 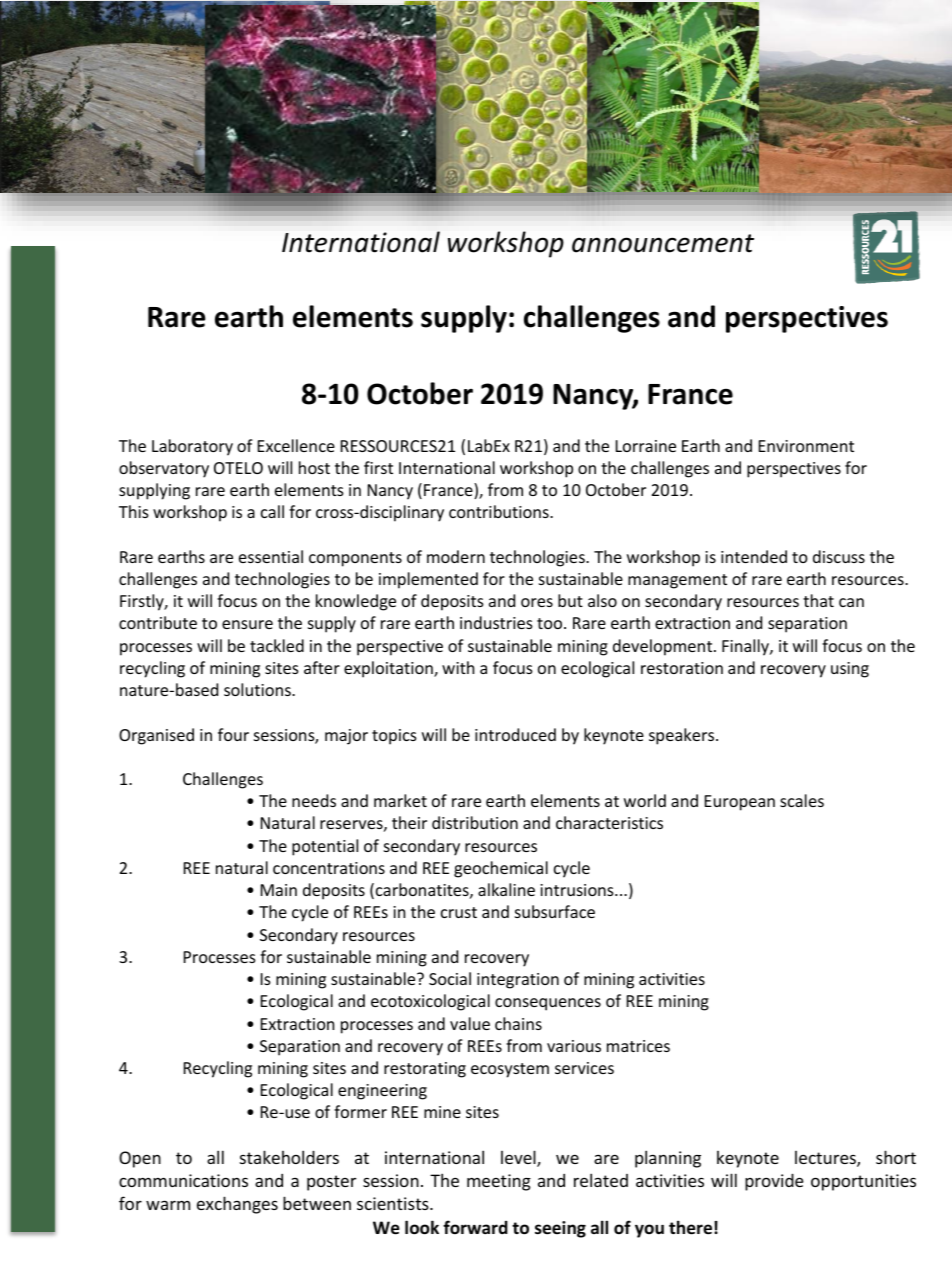 What do you see at coordinates (663, 243) in the document?
I see `announcement` at bounding box center [663, 243].
